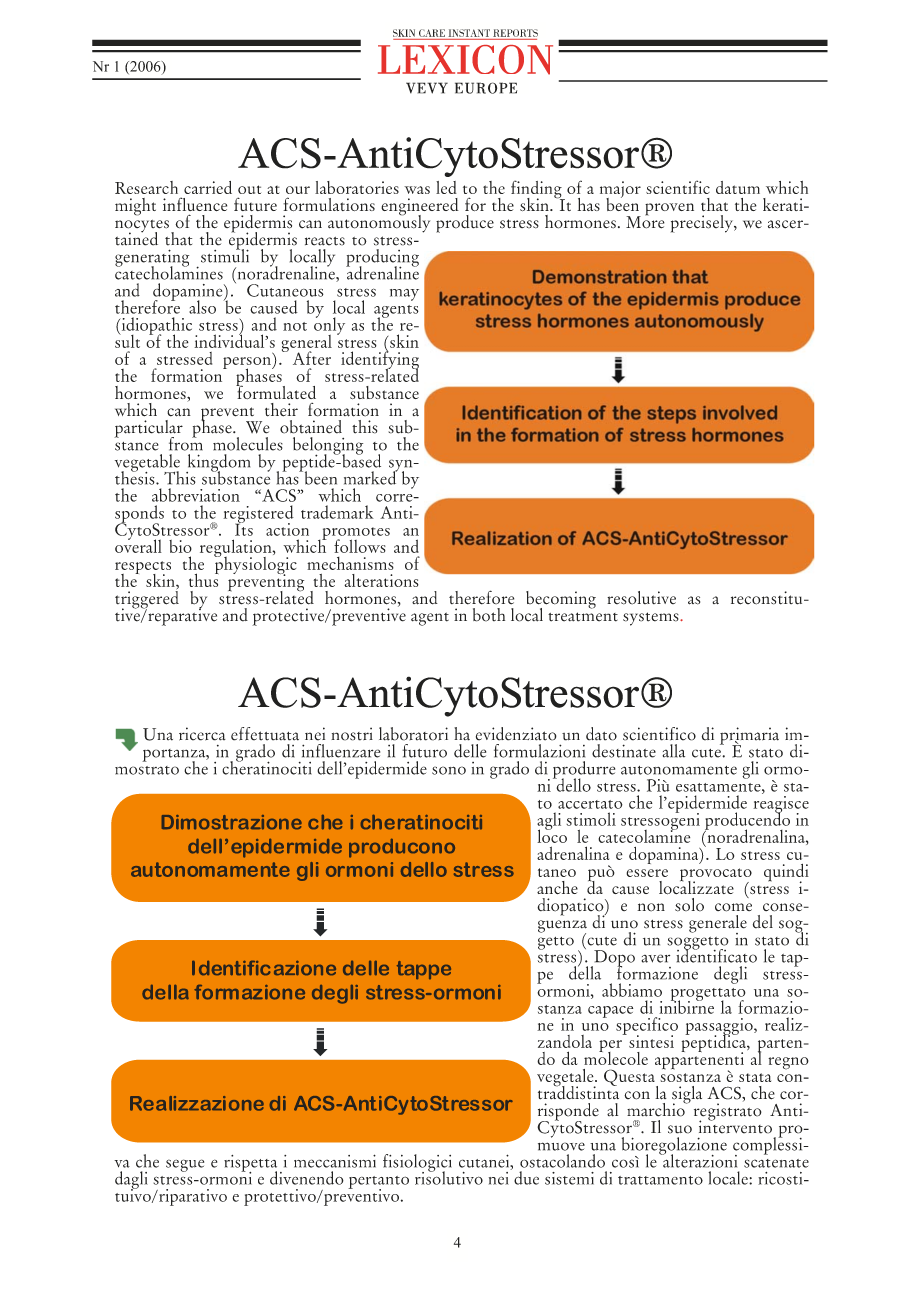 The width and height of the page is (924, 1308). I want to click on may, so click(404, 295).
